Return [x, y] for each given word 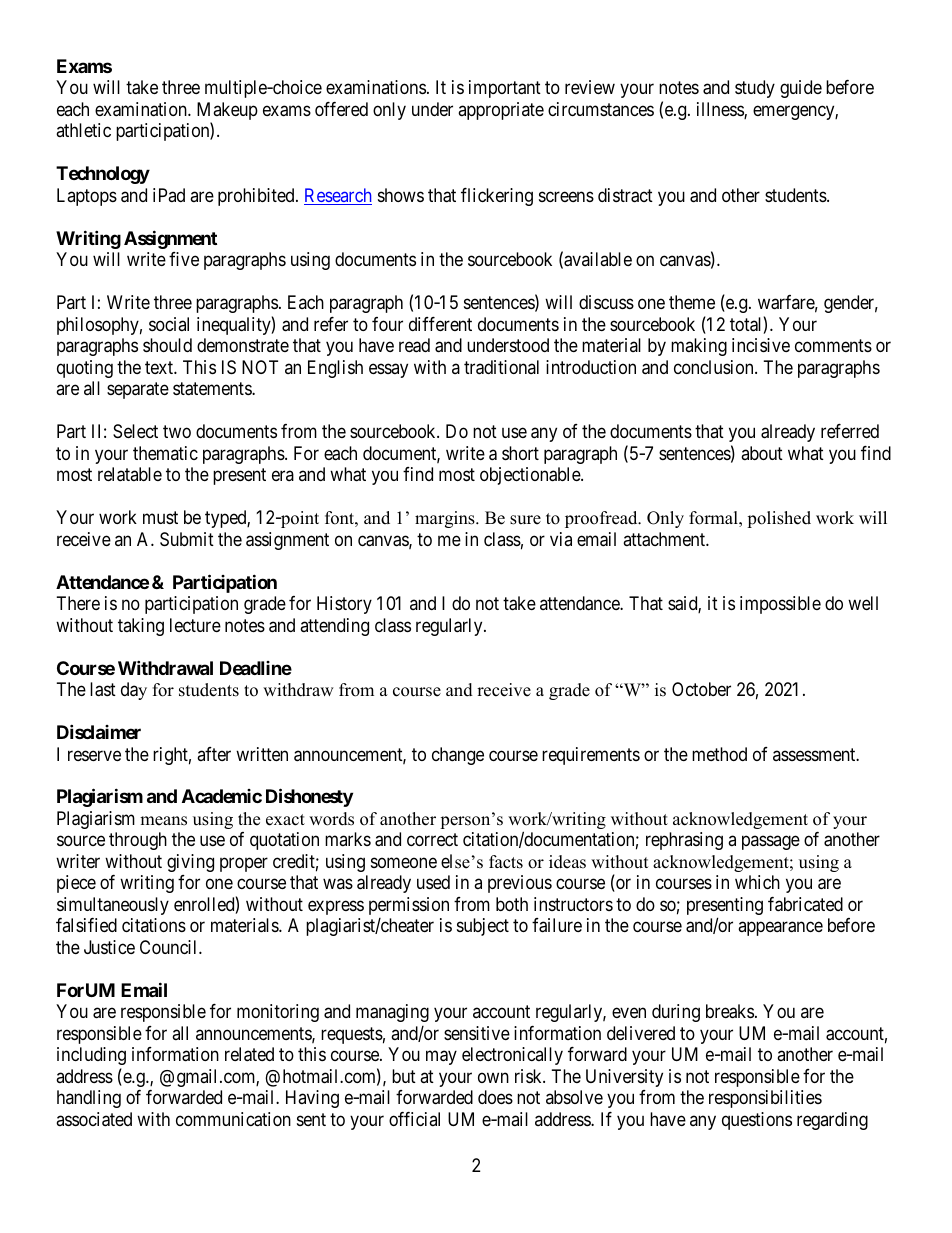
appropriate [501, 111]
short [520, 453]
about [762, 453]
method [719, 754]
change [458, 756]
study [755, 89]
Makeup [227, 112]
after [214, 754]
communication [233, 1119]
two [177, 431]
